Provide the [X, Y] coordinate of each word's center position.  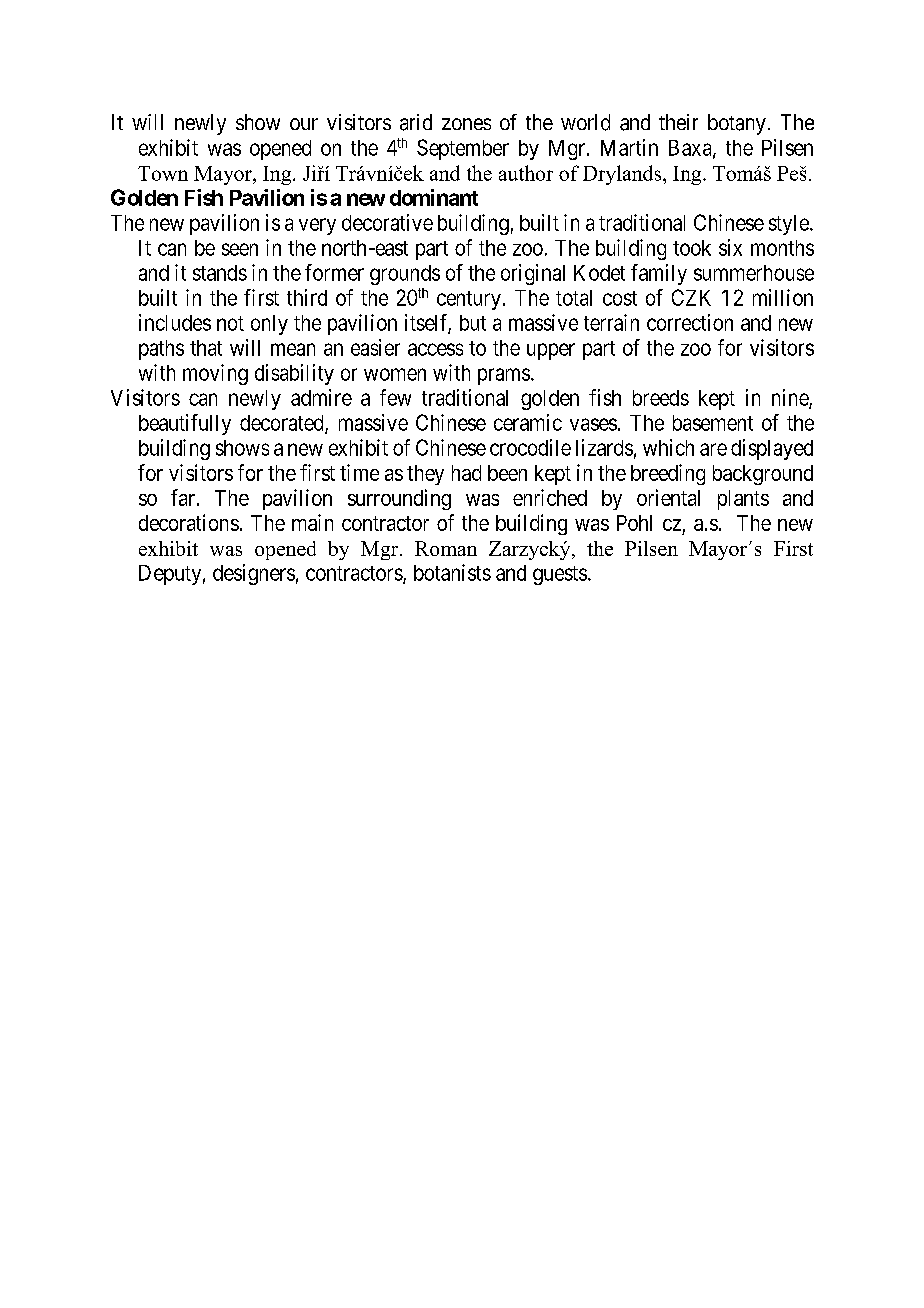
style [789, 225]
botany [737, 124]
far [183, 497]
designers [254, 574]
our [304, 124]
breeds [661, 398]
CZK [691, 297]
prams [504, 376]
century [469, 300]
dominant [434, 197]
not [230, 323]
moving [215, 374]
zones [466, 124]
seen [240, 249]
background [763, 475]
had [466, 473]
